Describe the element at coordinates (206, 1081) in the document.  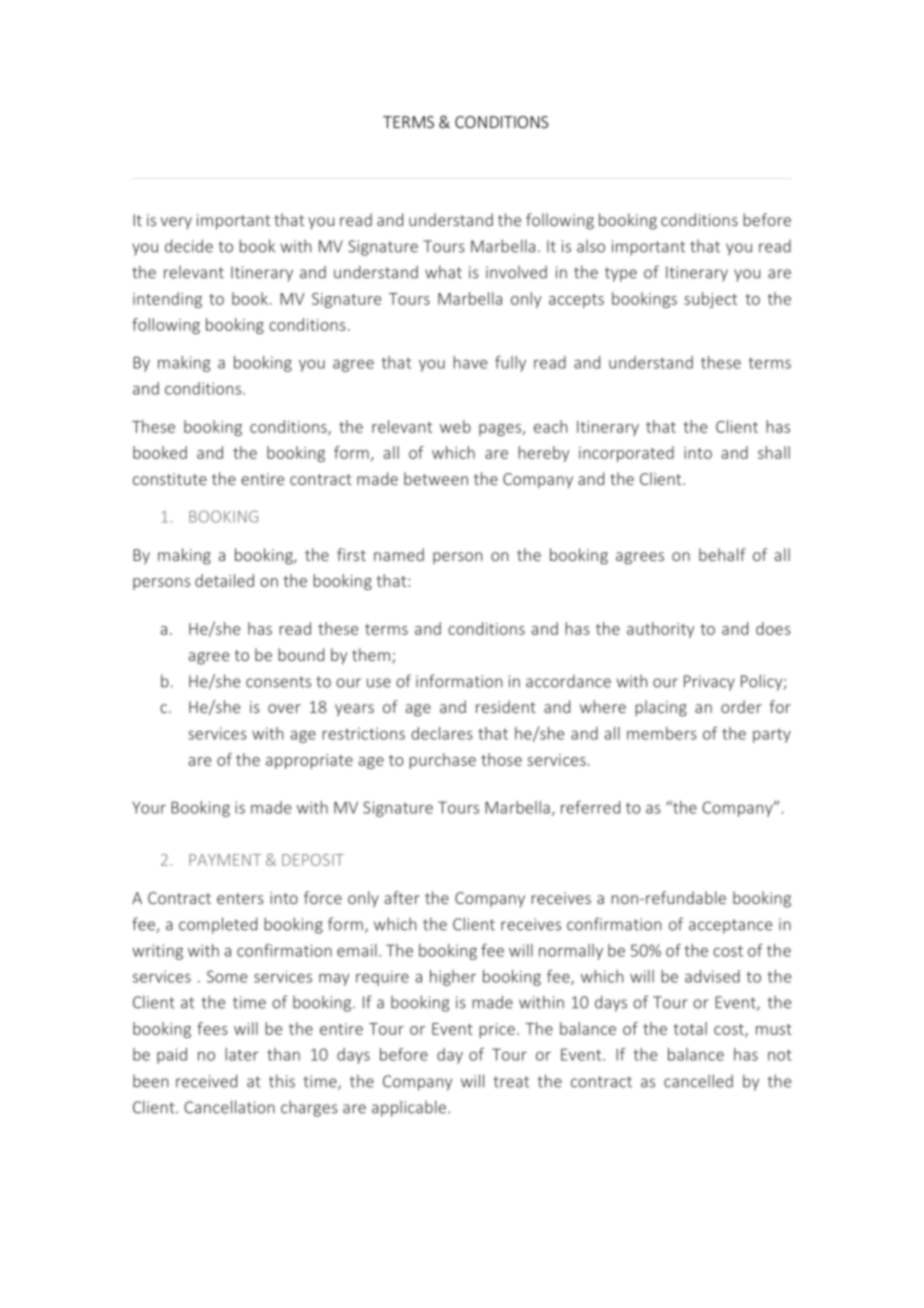
I see `received` at that location.
